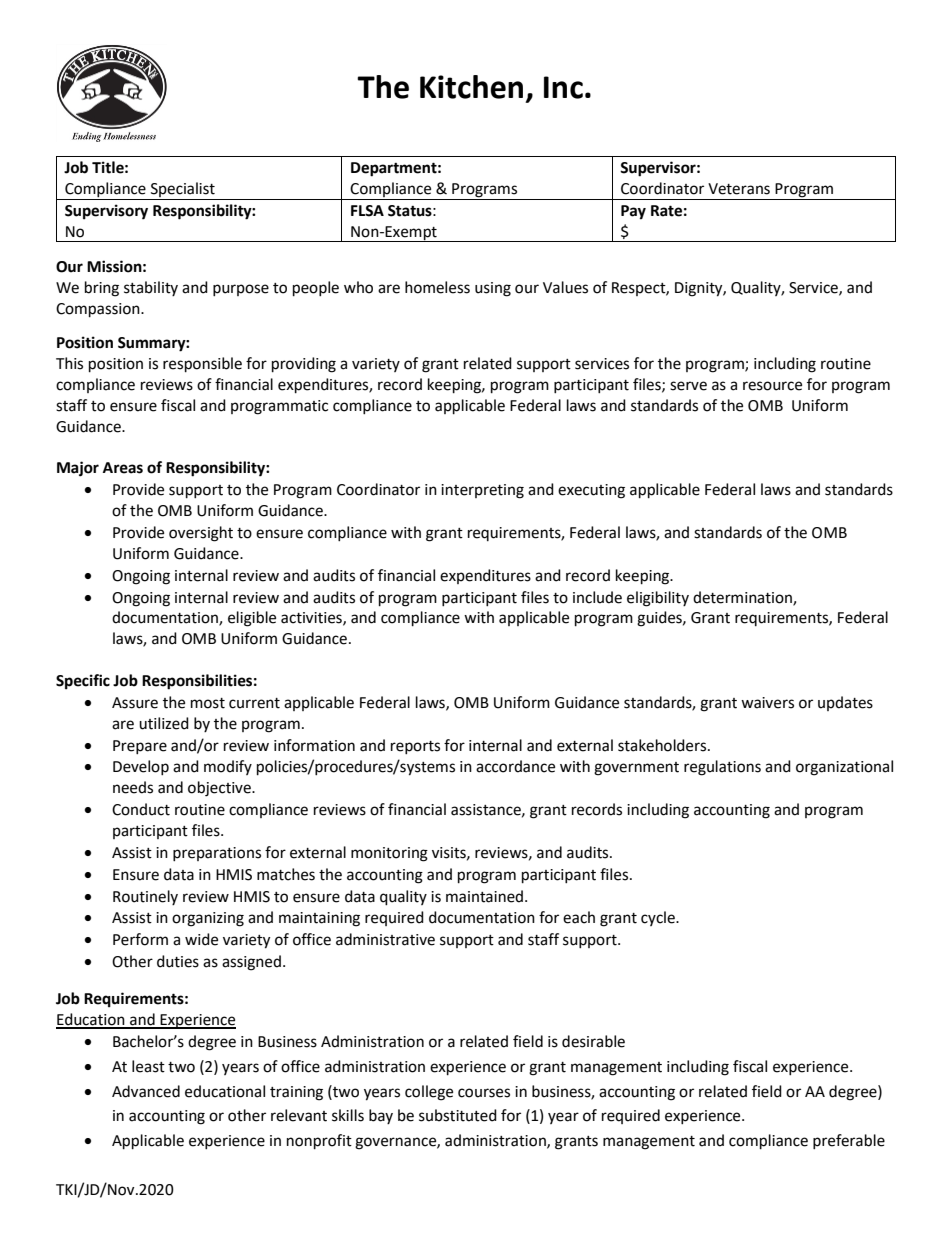 The height and width of the screenshot is (1233, 952). What do you see at coordinates (739, 189) in the screenshot?
I see `Veterans` at bounding box center [739, 189].
